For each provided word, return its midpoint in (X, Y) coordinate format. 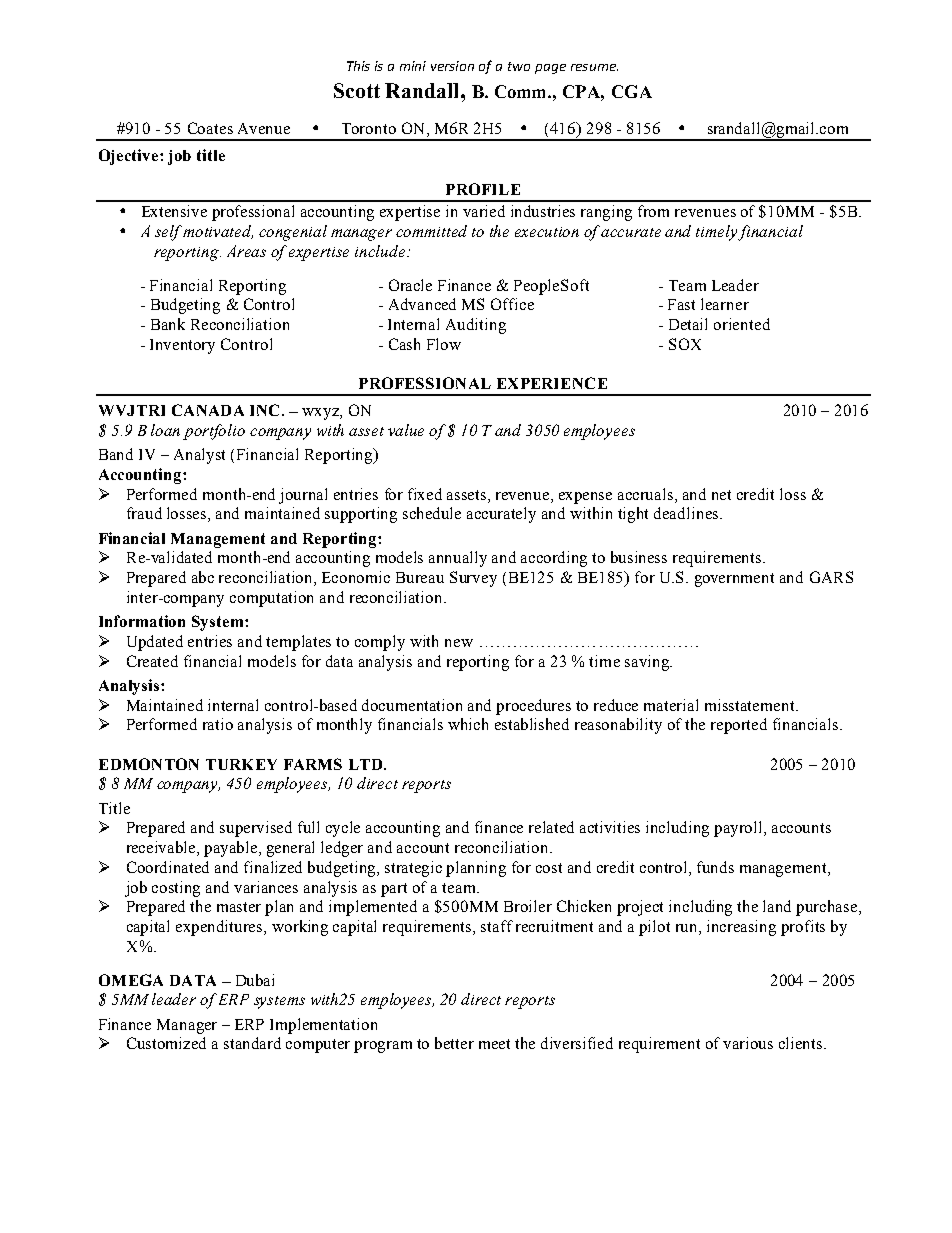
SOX (685, 344)
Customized (166, 1043)
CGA (632, 91)
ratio (218, 724)
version (452, 66)
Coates (210, 128)
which (468, 724)
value (406, 430)
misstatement (751, 705)
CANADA (208, 410)
